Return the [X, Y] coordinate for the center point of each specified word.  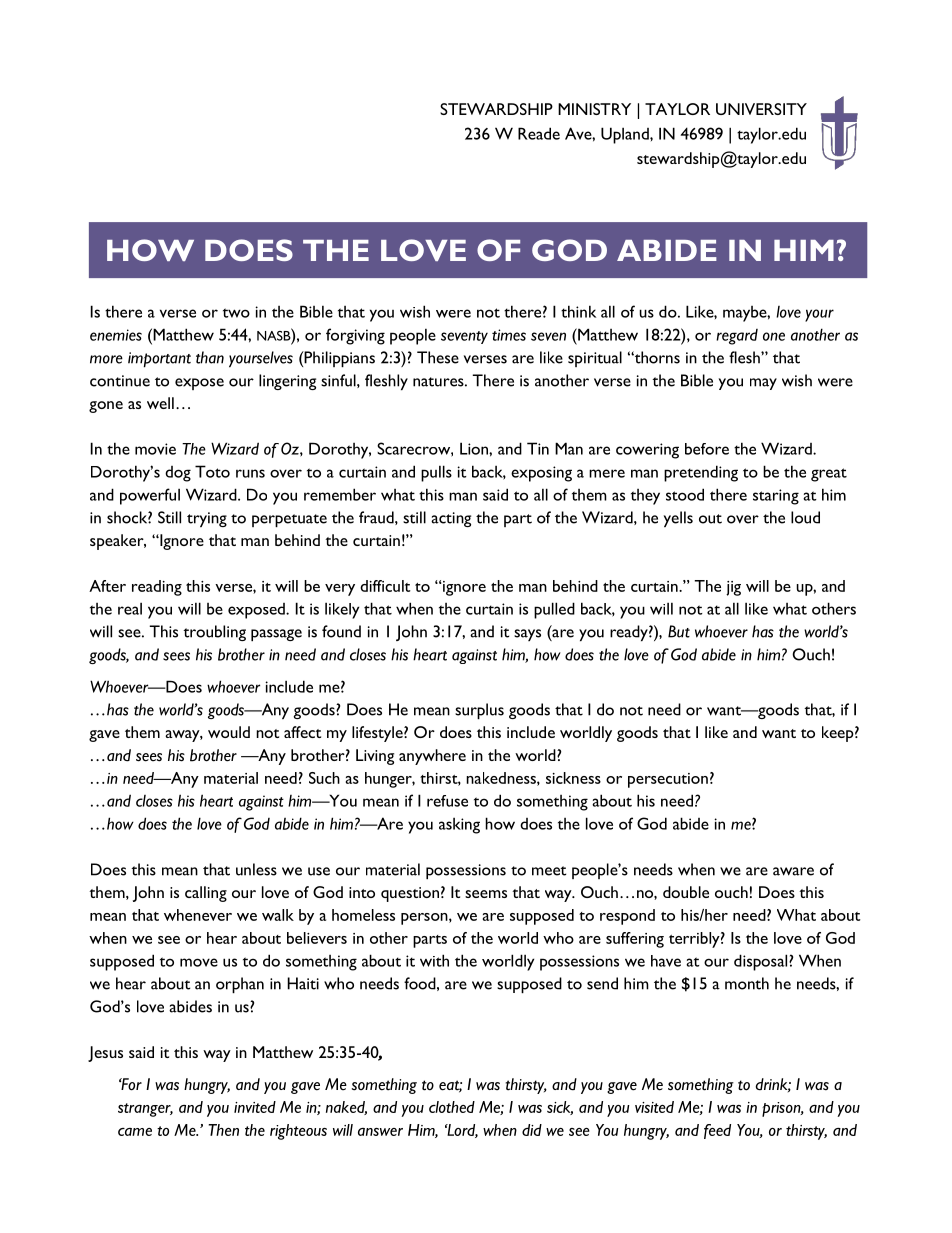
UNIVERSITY [761, 109]
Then [223, 1130]
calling [206, 894]
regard [737, 337]
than [210, 357]
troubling [214, 633]
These [438, 357]
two [236, 313]
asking [459, 826]
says [527, 635]
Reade [539, 133]
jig [733, 588]
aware [793, 871]
